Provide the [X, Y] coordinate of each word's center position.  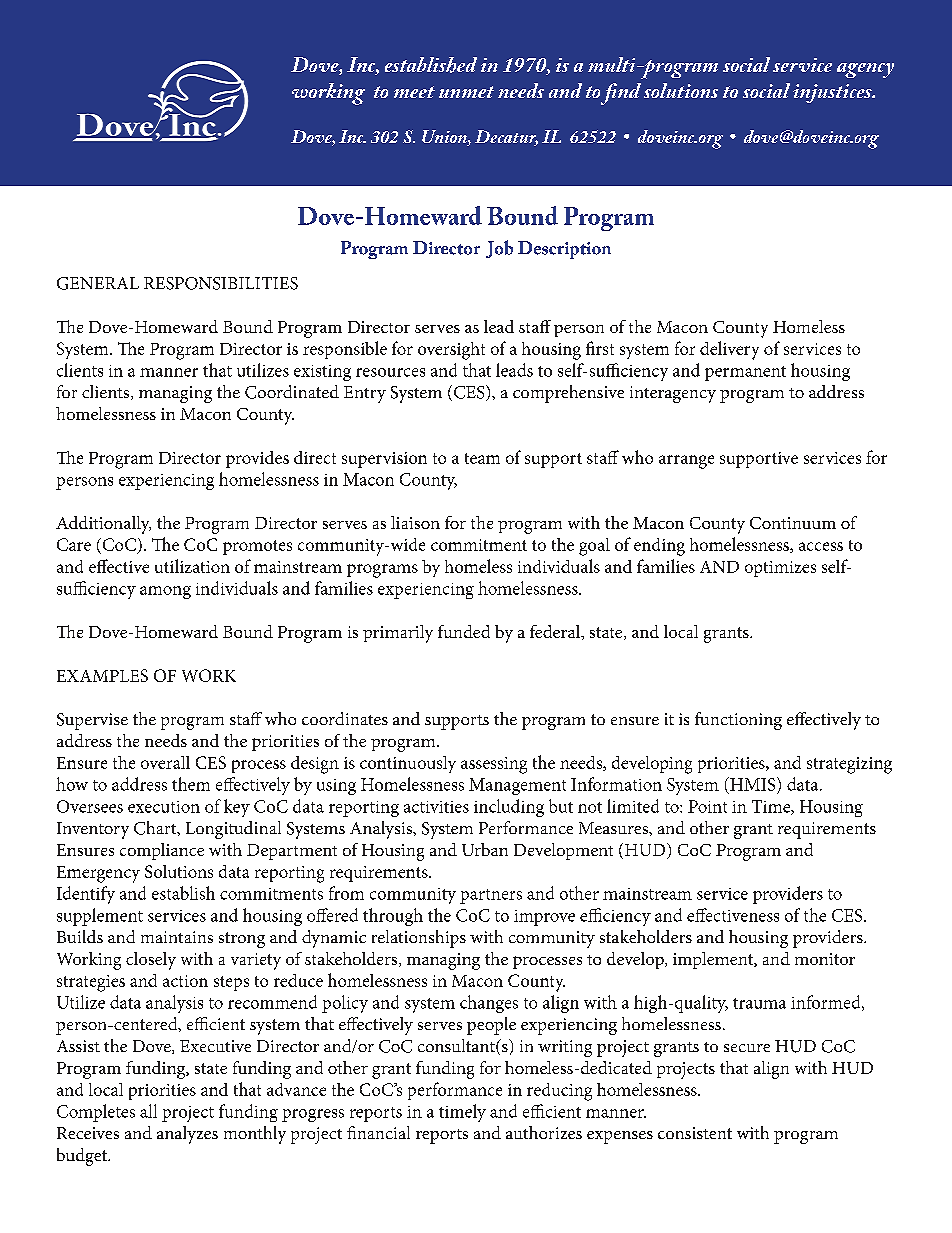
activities [436, 807]
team [482, 458]
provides [257, 459]
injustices [833, 93]
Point [707, 806]
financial [378, 1132]
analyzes [187, 1135]
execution [164, 807]
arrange [686, 462]
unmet [466, 92]
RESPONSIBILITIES [221, 283]
